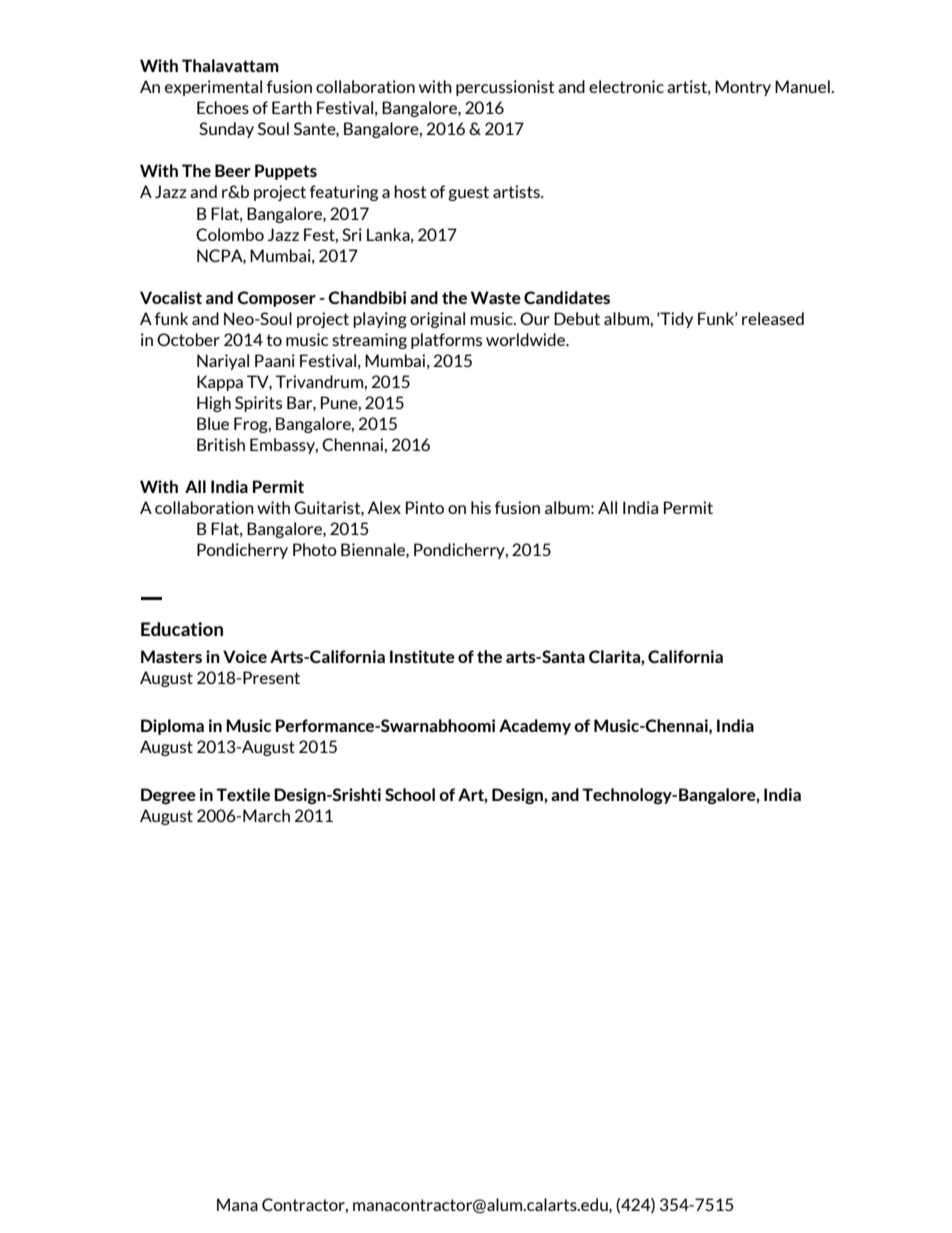  I want to click on Waste, so click(496, 297).
